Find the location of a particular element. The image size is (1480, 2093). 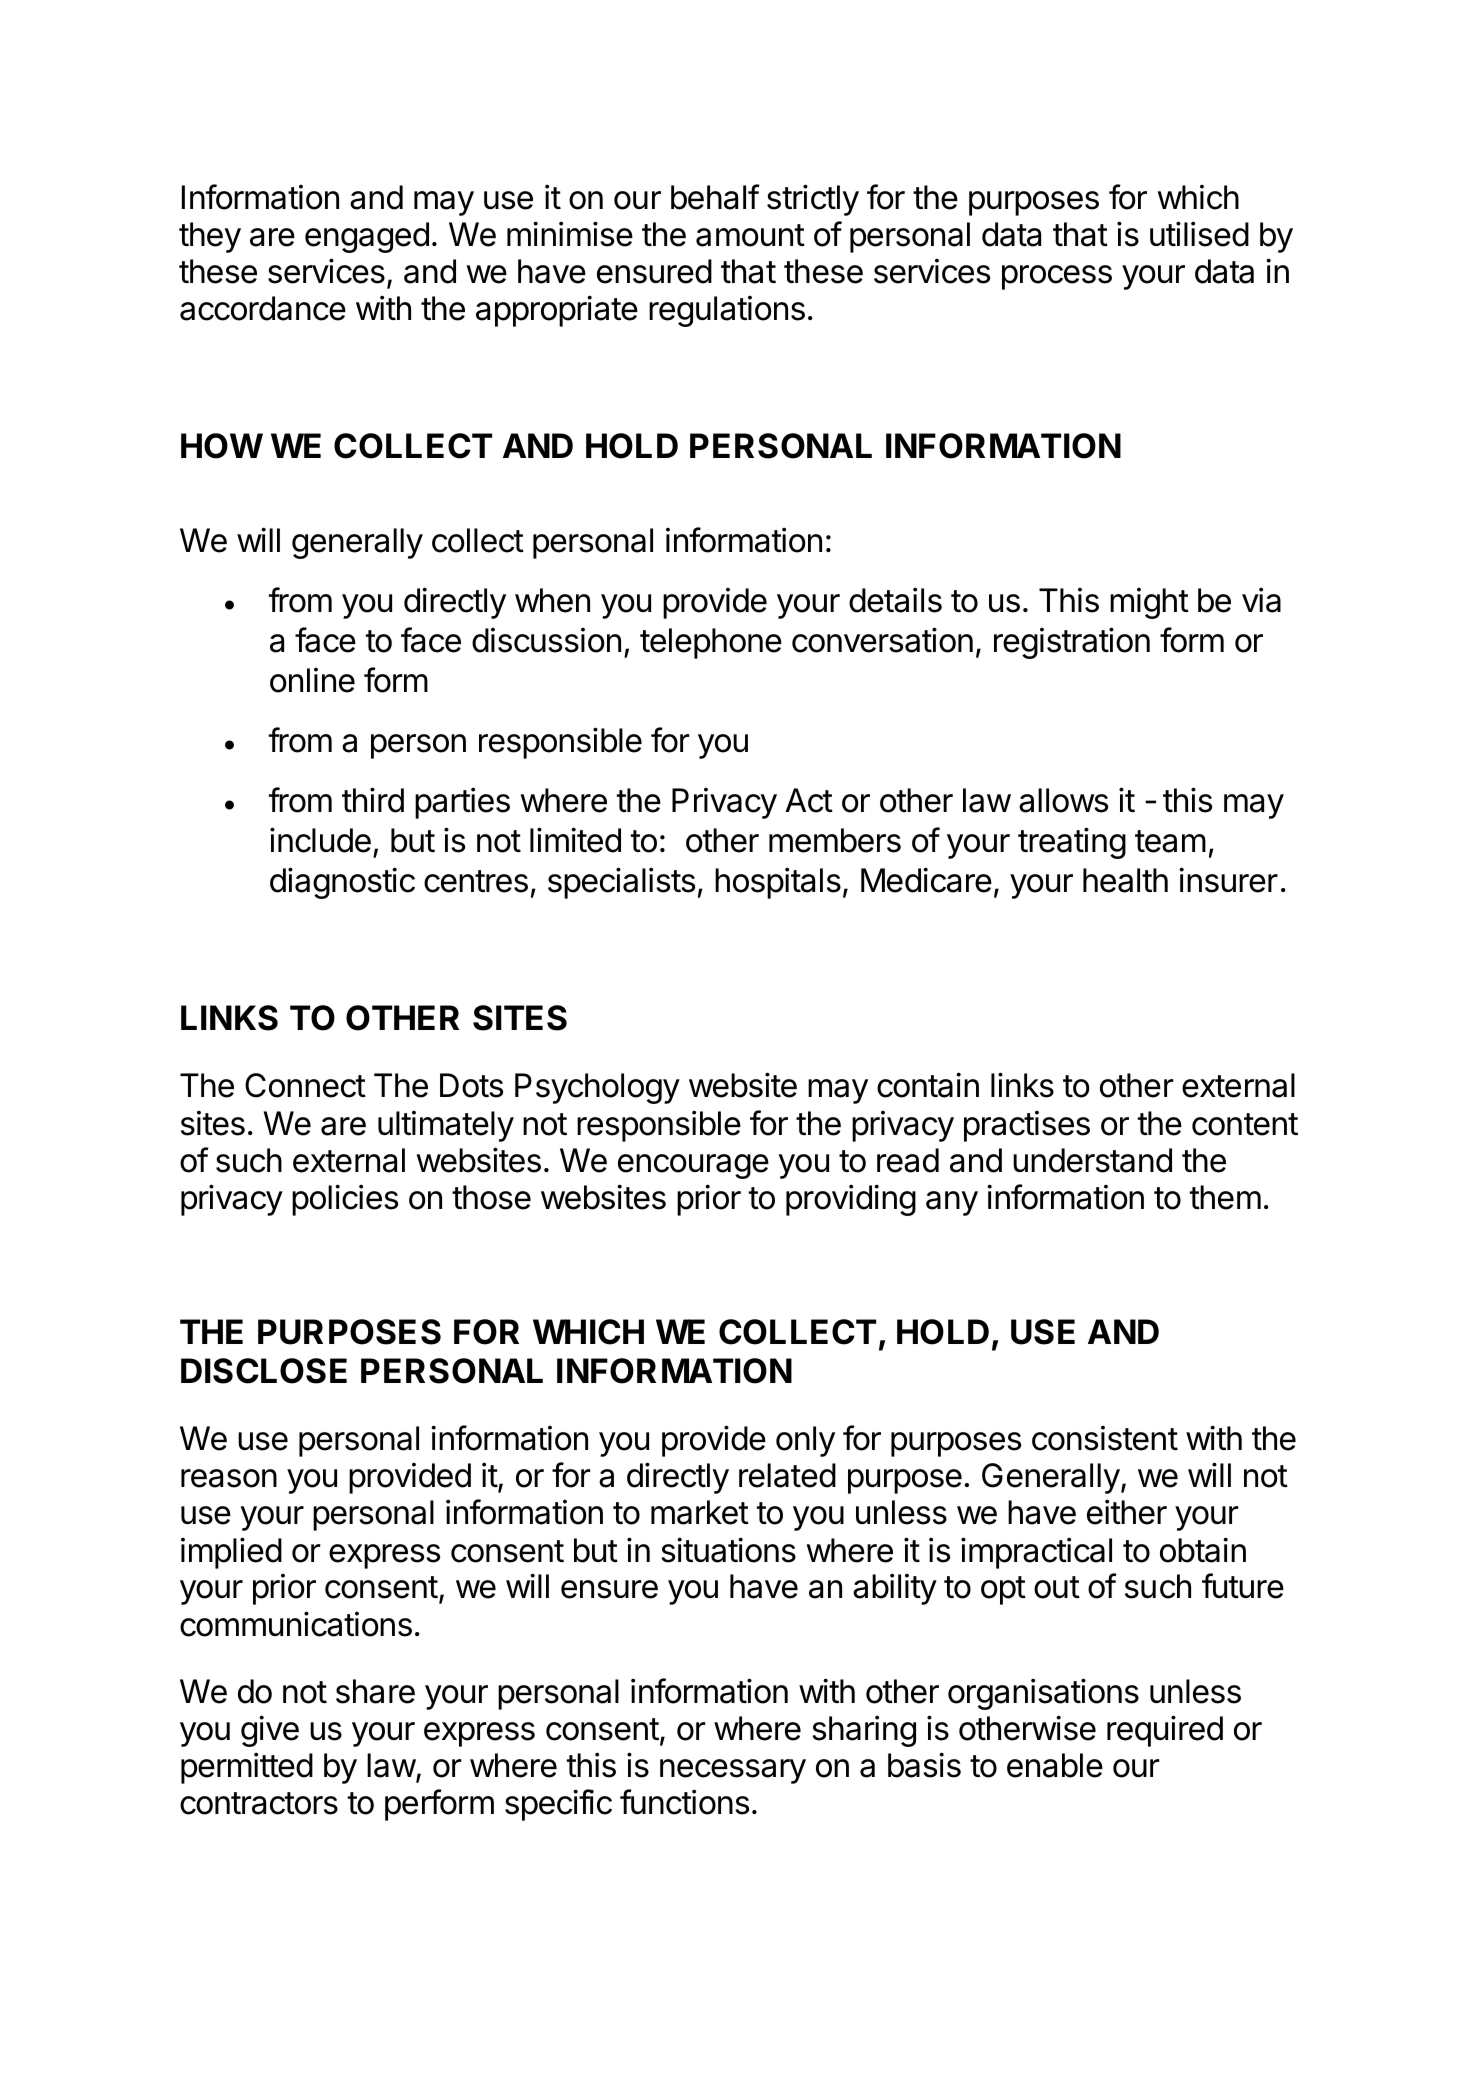

online is located at coordinates (312, 680).
